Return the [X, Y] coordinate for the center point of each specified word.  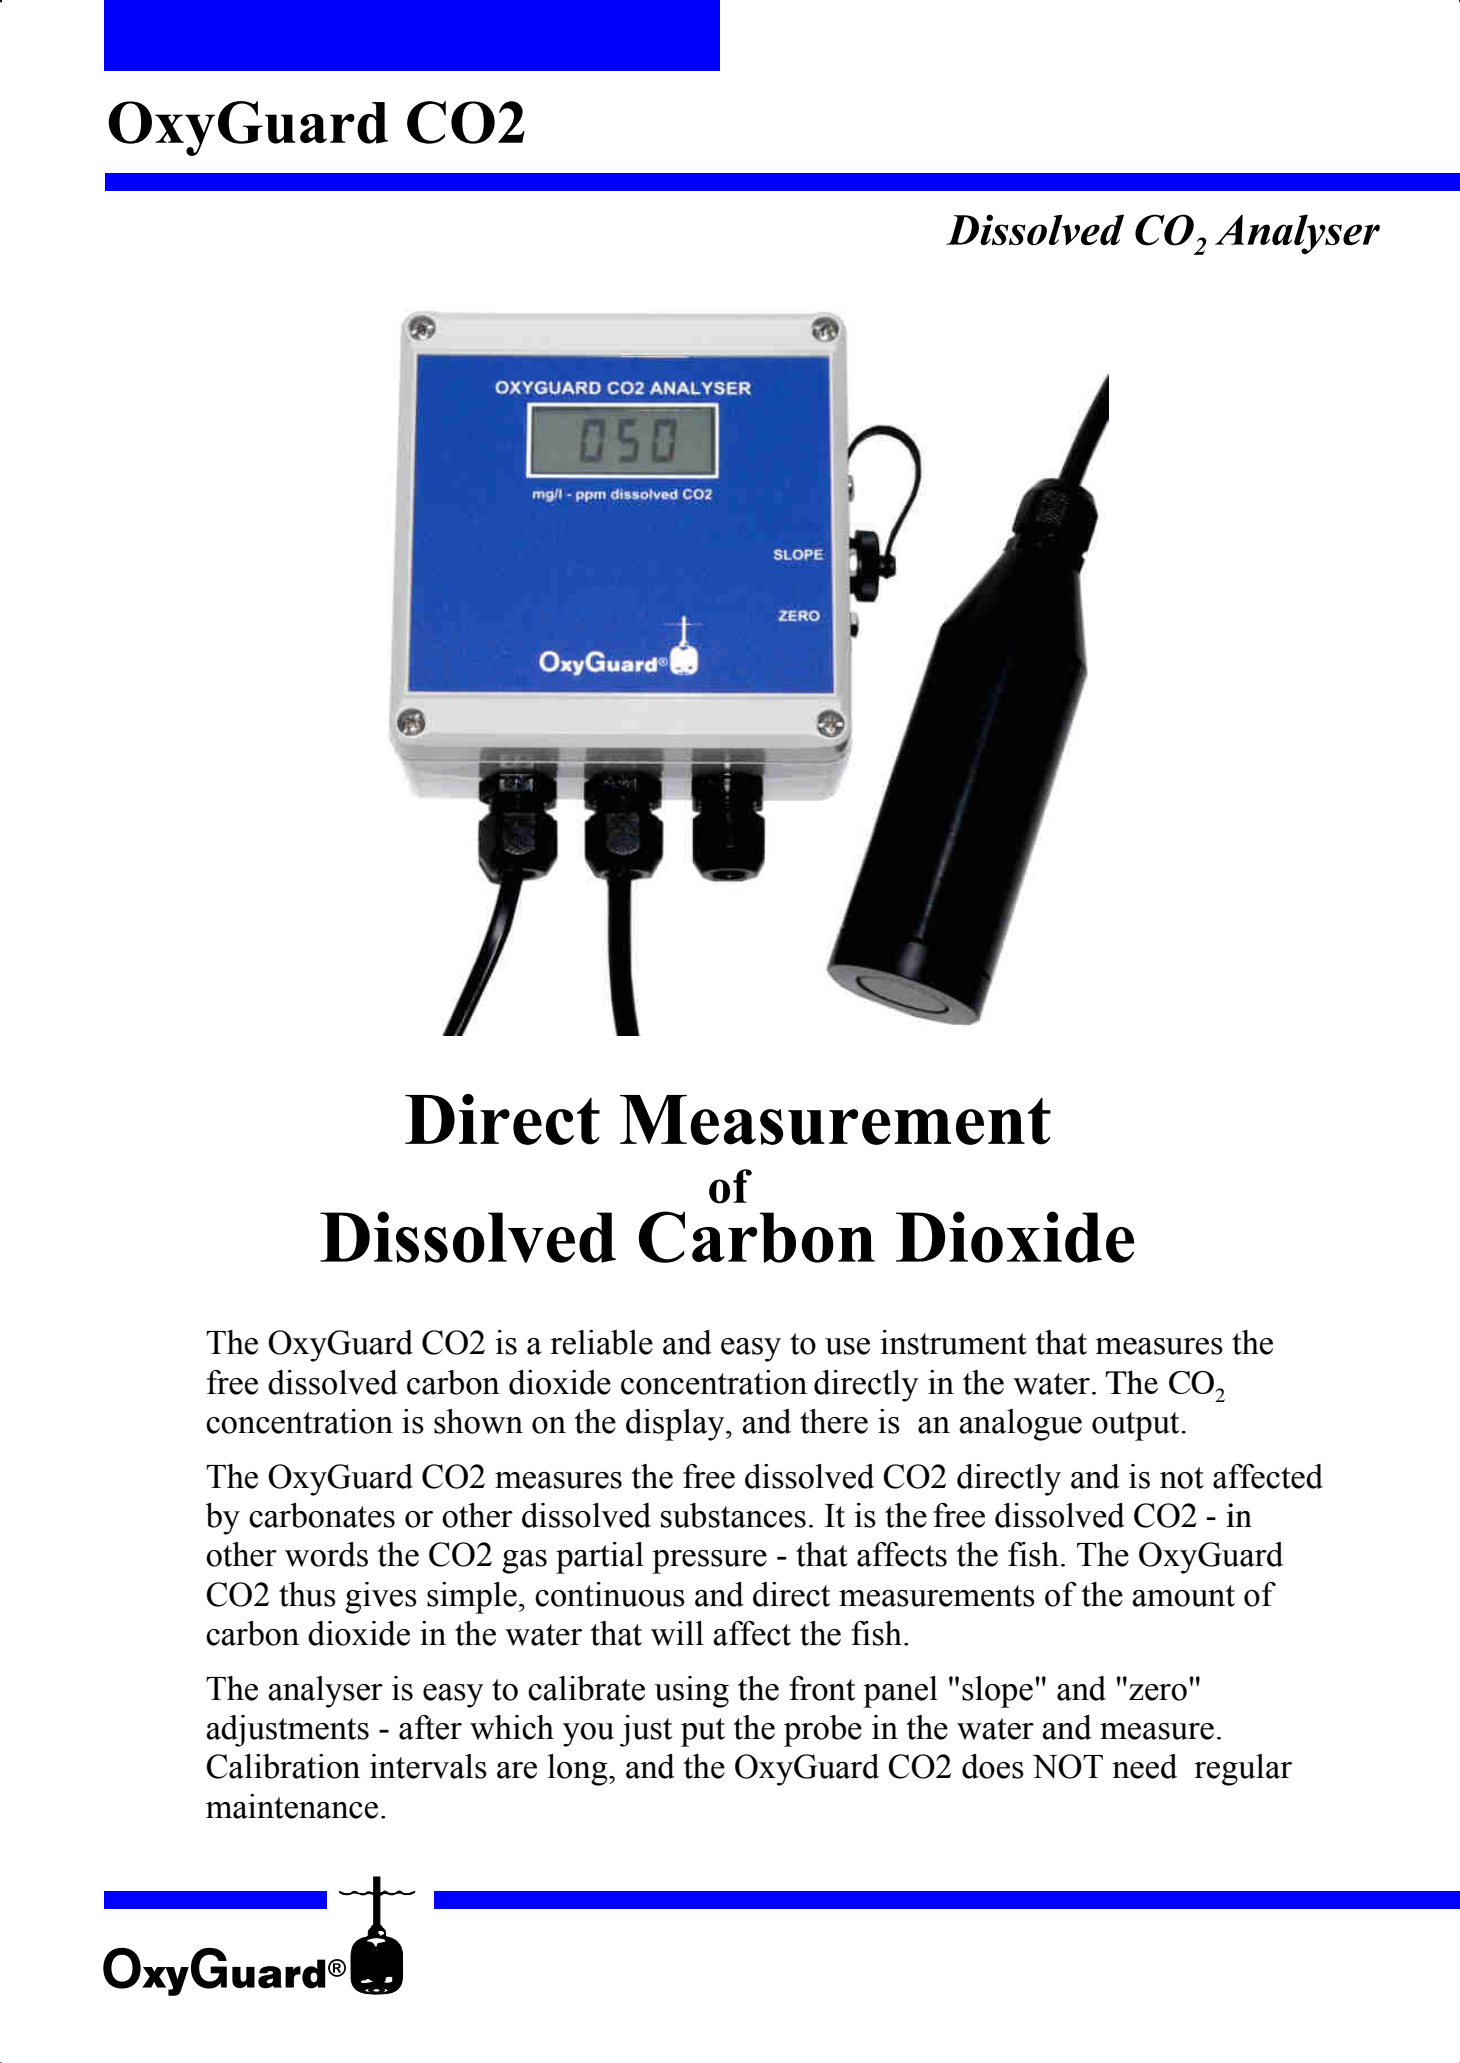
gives [381, 1598]
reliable [601, 1342]
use [847, 1346]
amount [1183, 1596]
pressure [709, 1562]
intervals [428, 1766]
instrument [954, 1342]
